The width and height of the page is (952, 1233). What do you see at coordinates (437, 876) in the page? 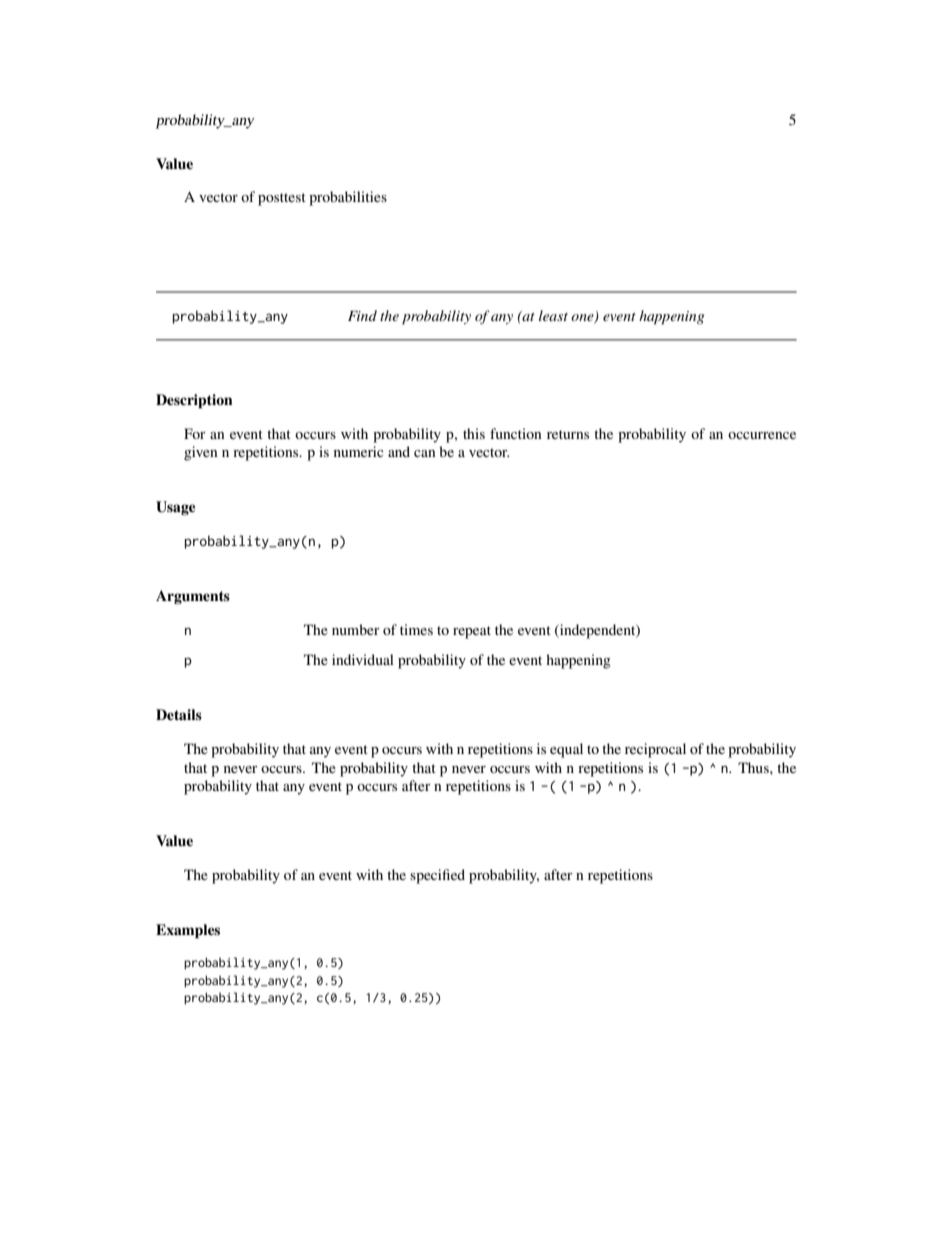
I see `specified` at bounding box center [437, 876].
